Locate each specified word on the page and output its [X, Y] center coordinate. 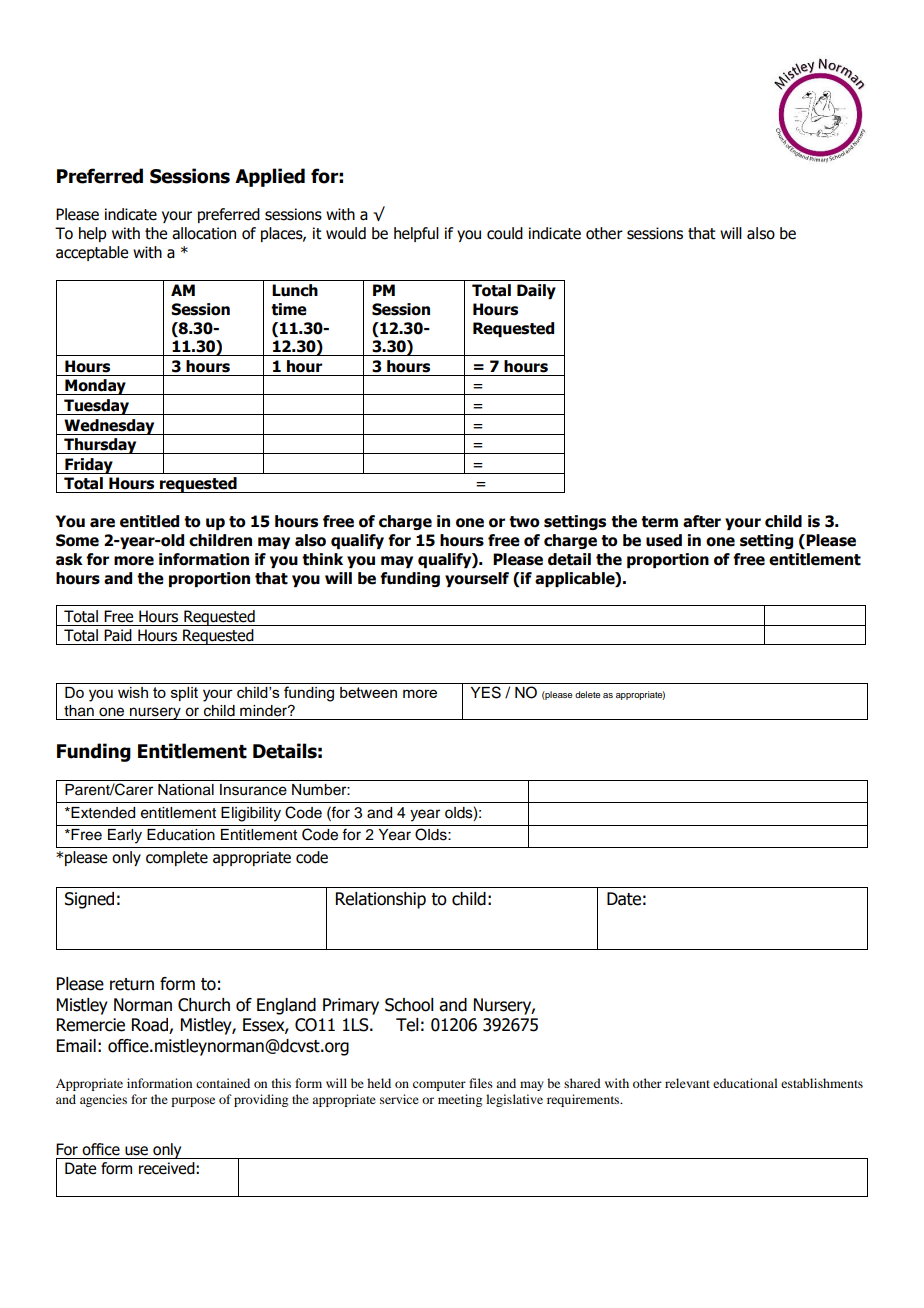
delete [587, 694]
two [524, 522]
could [505, 233]
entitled [149, 521]
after [702, 521]
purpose [193, 1102]
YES [485, 692]
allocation [204, 233]
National [186, 790]
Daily [536, 291]
